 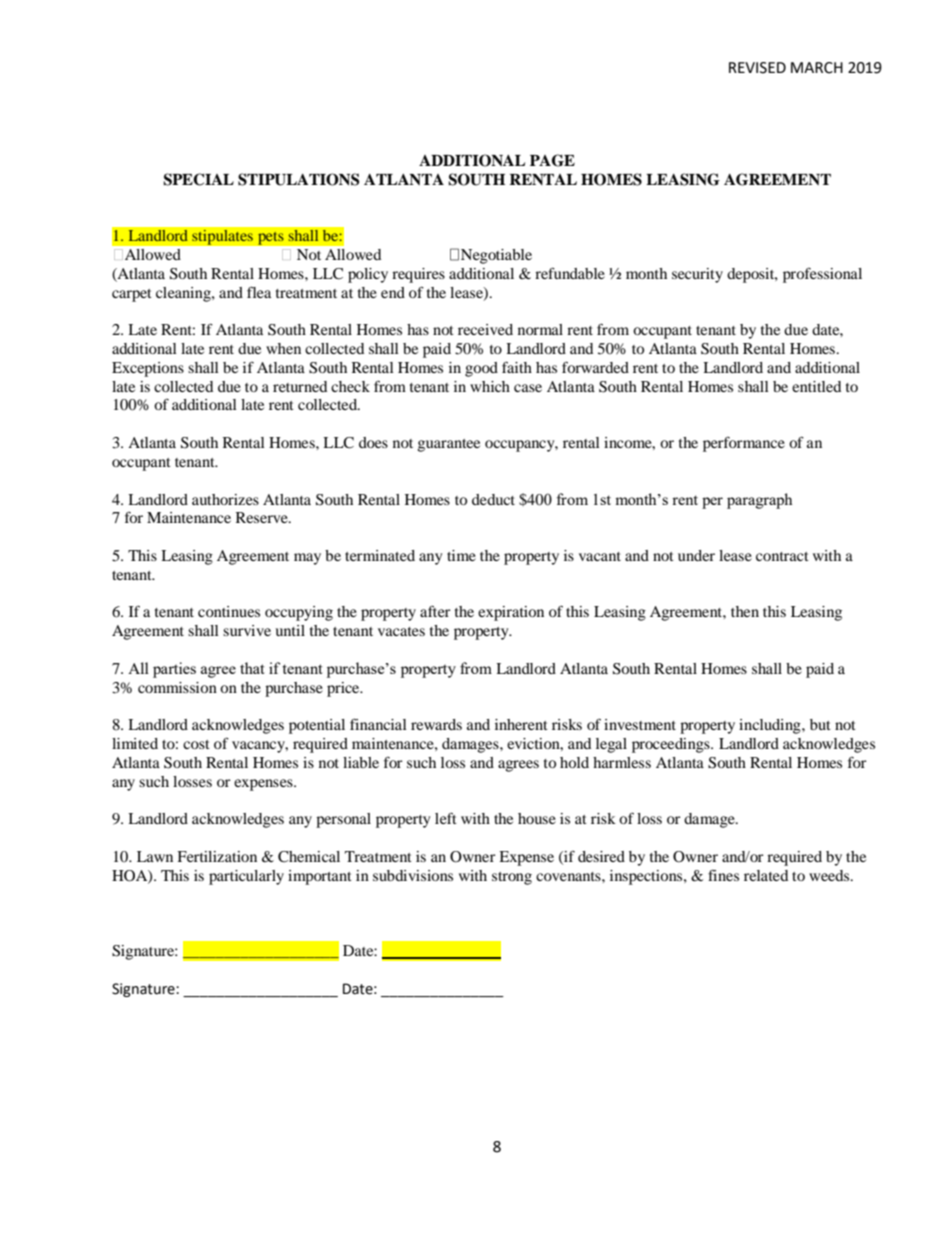 What do you see at coordinates (745, 611) in the document?
I see `then` at bounding box center [745, 611].
